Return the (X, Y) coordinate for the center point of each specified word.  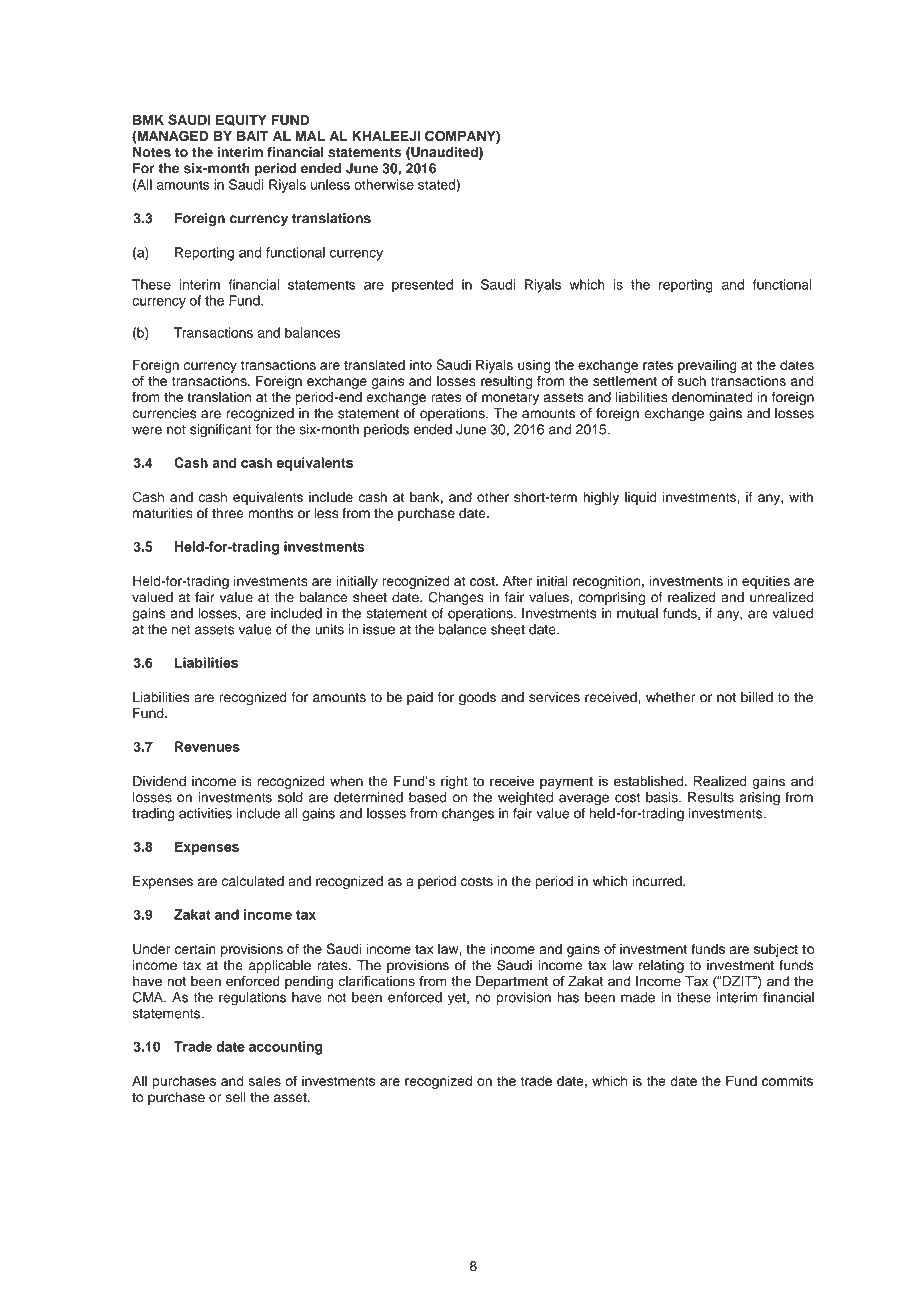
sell (236, 1097)
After (517, 580)
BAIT (253, 135)
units (329, 629)
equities (766, 582)
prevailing (707, 366)
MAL (310, 136)
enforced (415, 997)
